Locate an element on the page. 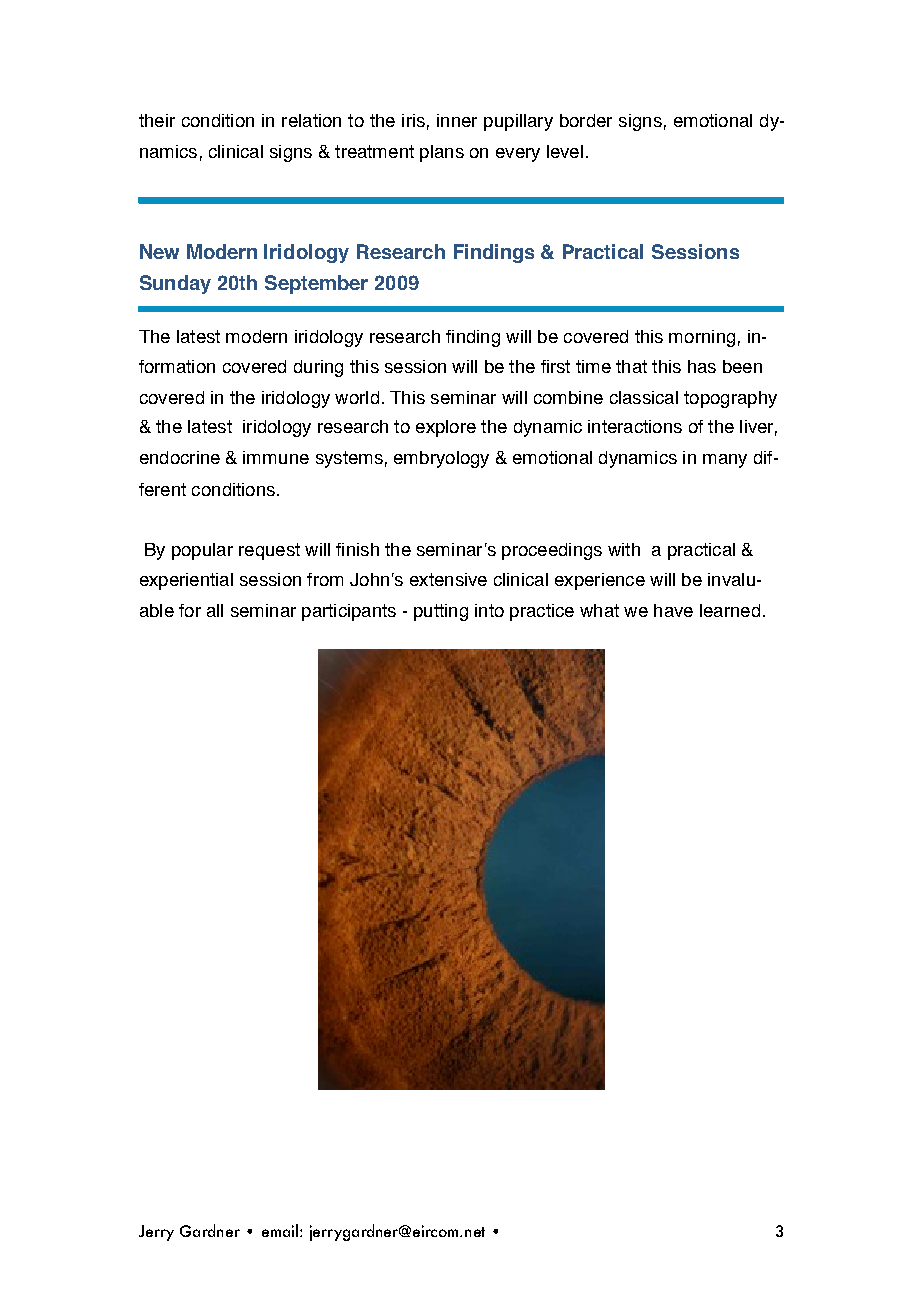 This page has width=924, height=1308. email is located at coordinates (280, 1230).
